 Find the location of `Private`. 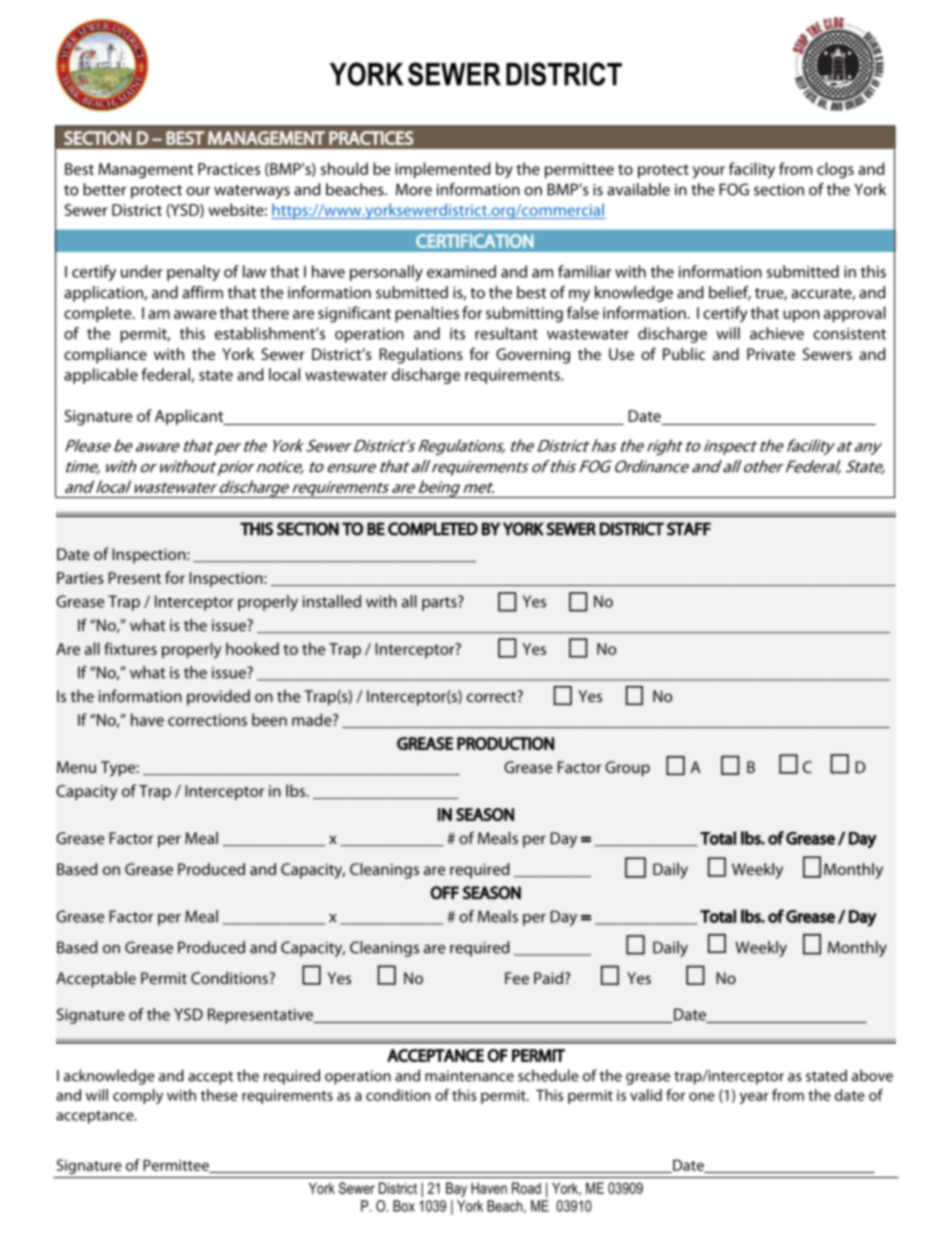

Private is located at coordinates (771, 354).
